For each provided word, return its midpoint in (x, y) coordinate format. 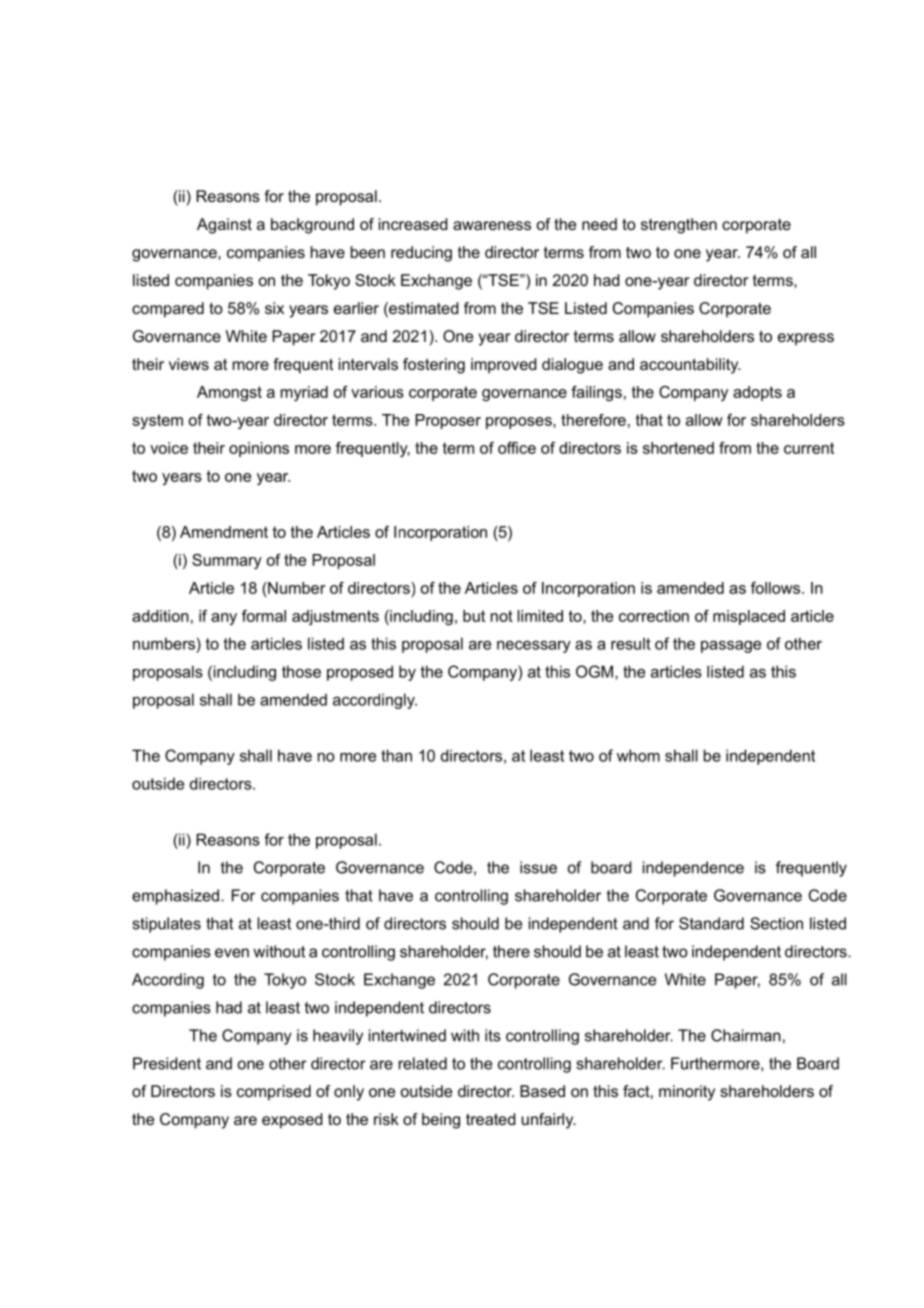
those (301, 671)
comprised (274, 1093)
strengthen (679, 226)
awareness (492, 225)
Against (224, 226)
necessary (534, 647)
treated (490, 1119)
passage (731, 647)
